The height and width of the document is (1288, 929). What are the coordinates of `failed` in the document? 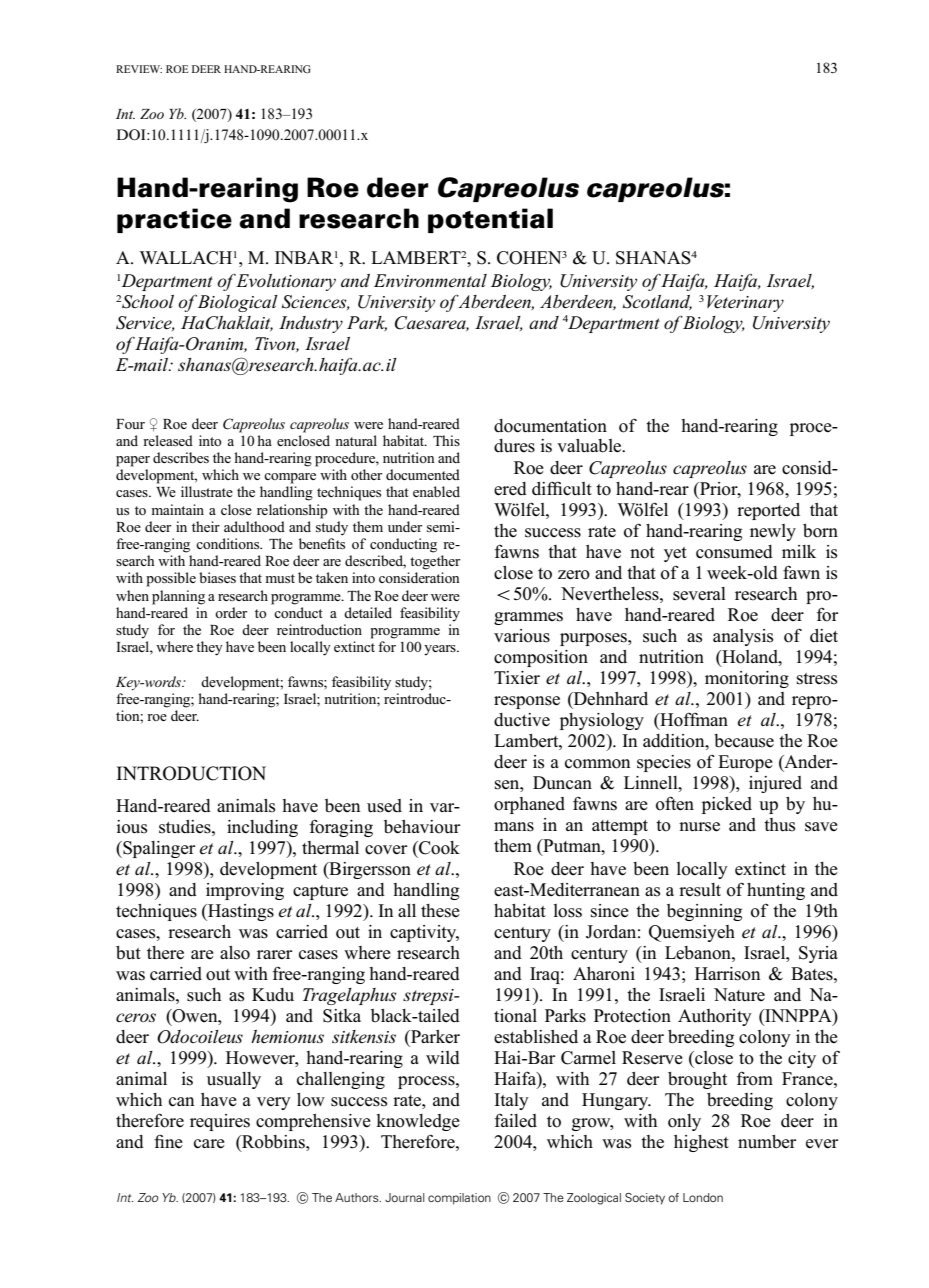 It's located at (516, 1121).
